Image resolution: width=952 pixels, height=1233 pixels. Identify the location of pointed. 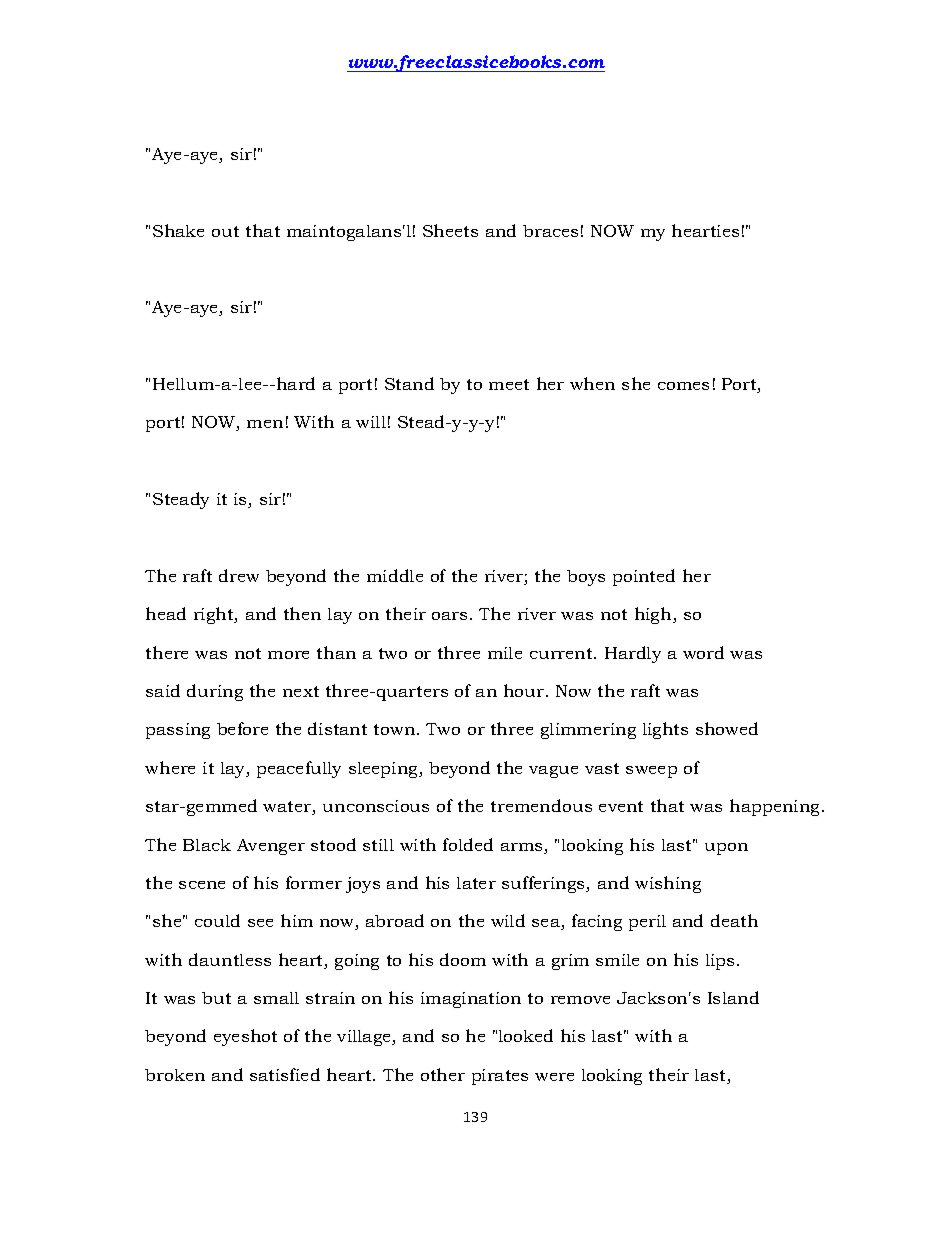
(644, 577).
